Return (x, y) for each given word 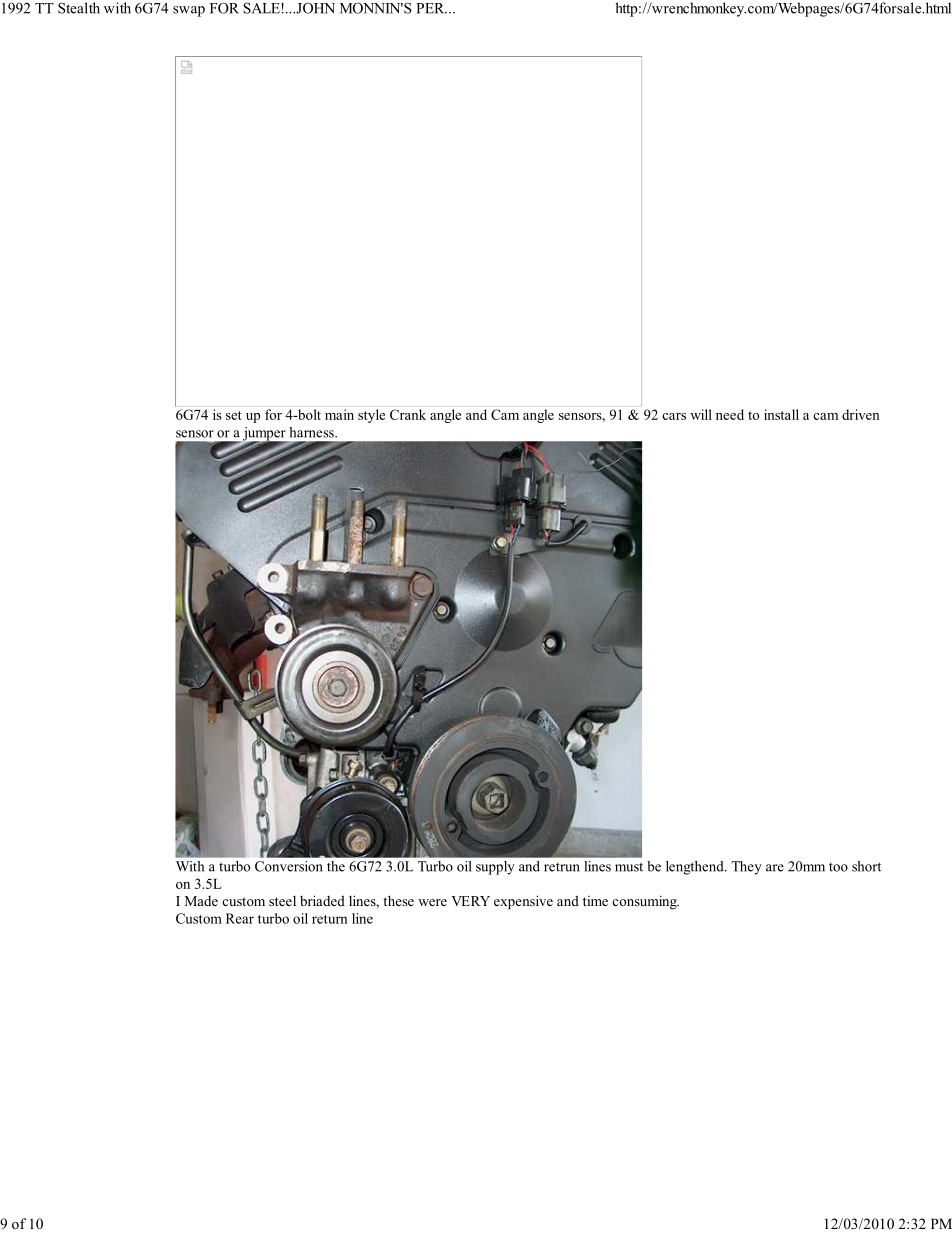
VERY (470, 901)
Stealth (79, 8)
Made (201, 901)
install (781, 414)
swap (189, 11)
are (775, 868)
